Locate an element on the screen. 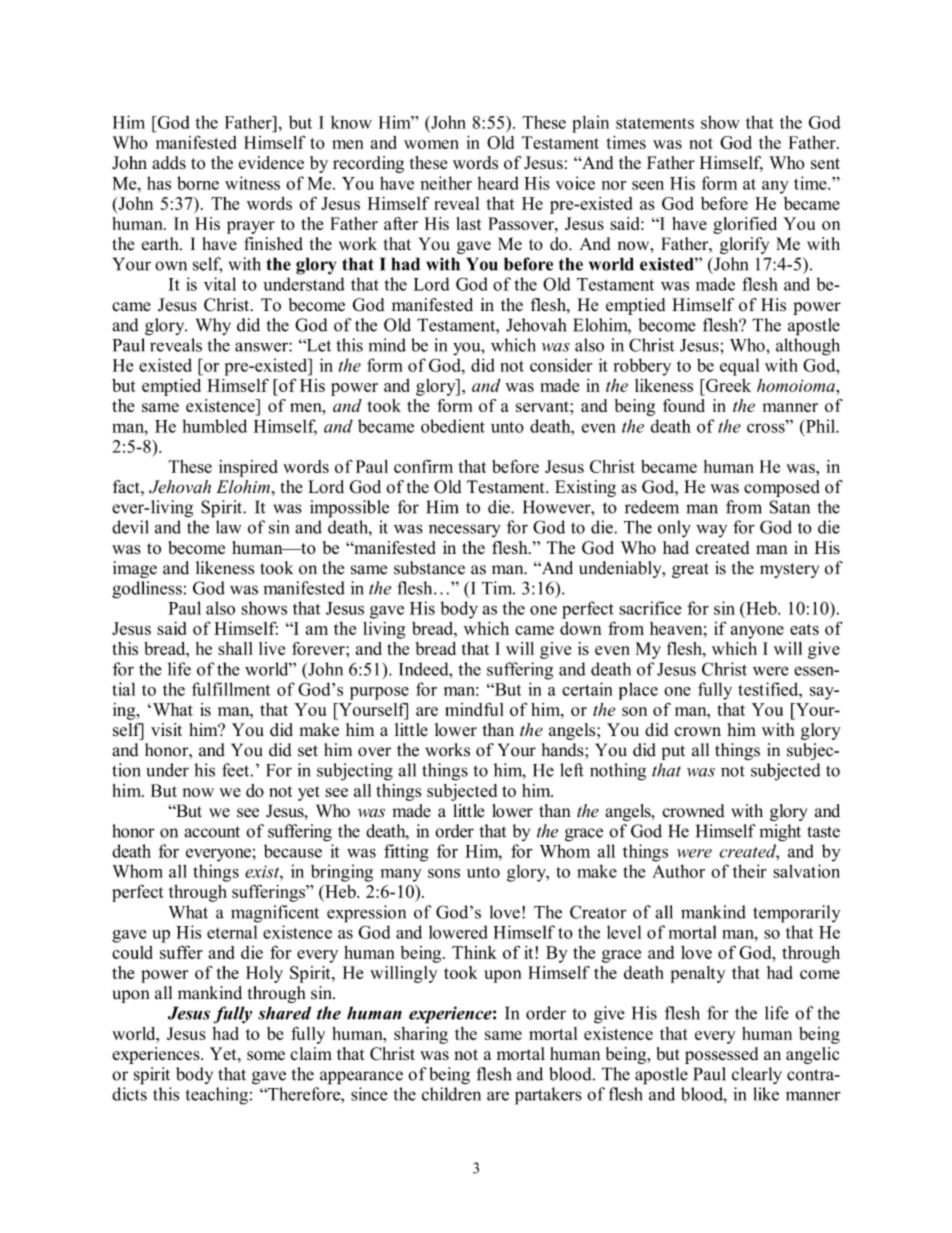 This screenshot has width=952, height=1233. children is located at coordinates (451, 1094).
